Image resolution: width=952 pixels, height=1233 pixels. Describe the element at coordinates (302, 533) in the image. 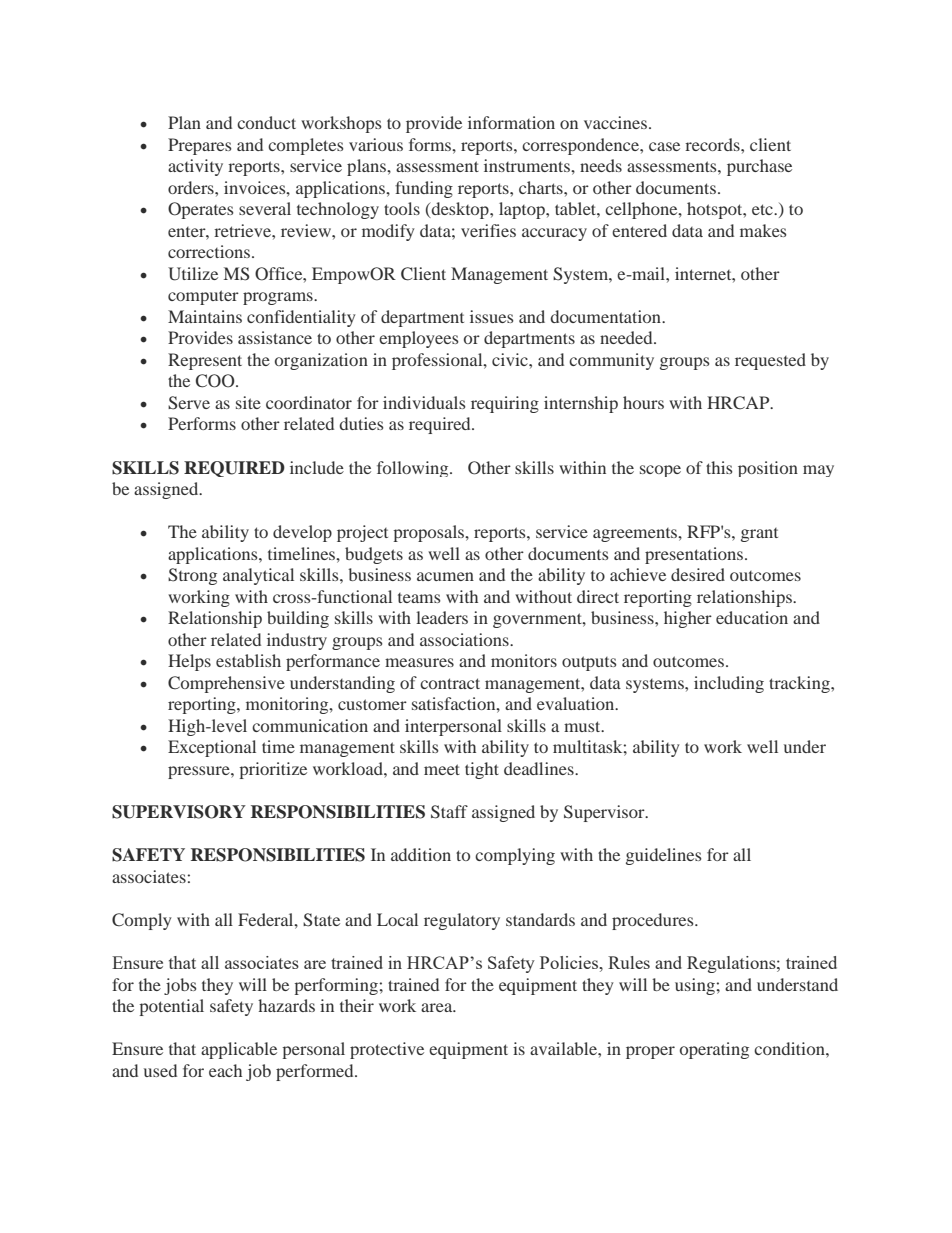

I see `develop` at that location.
